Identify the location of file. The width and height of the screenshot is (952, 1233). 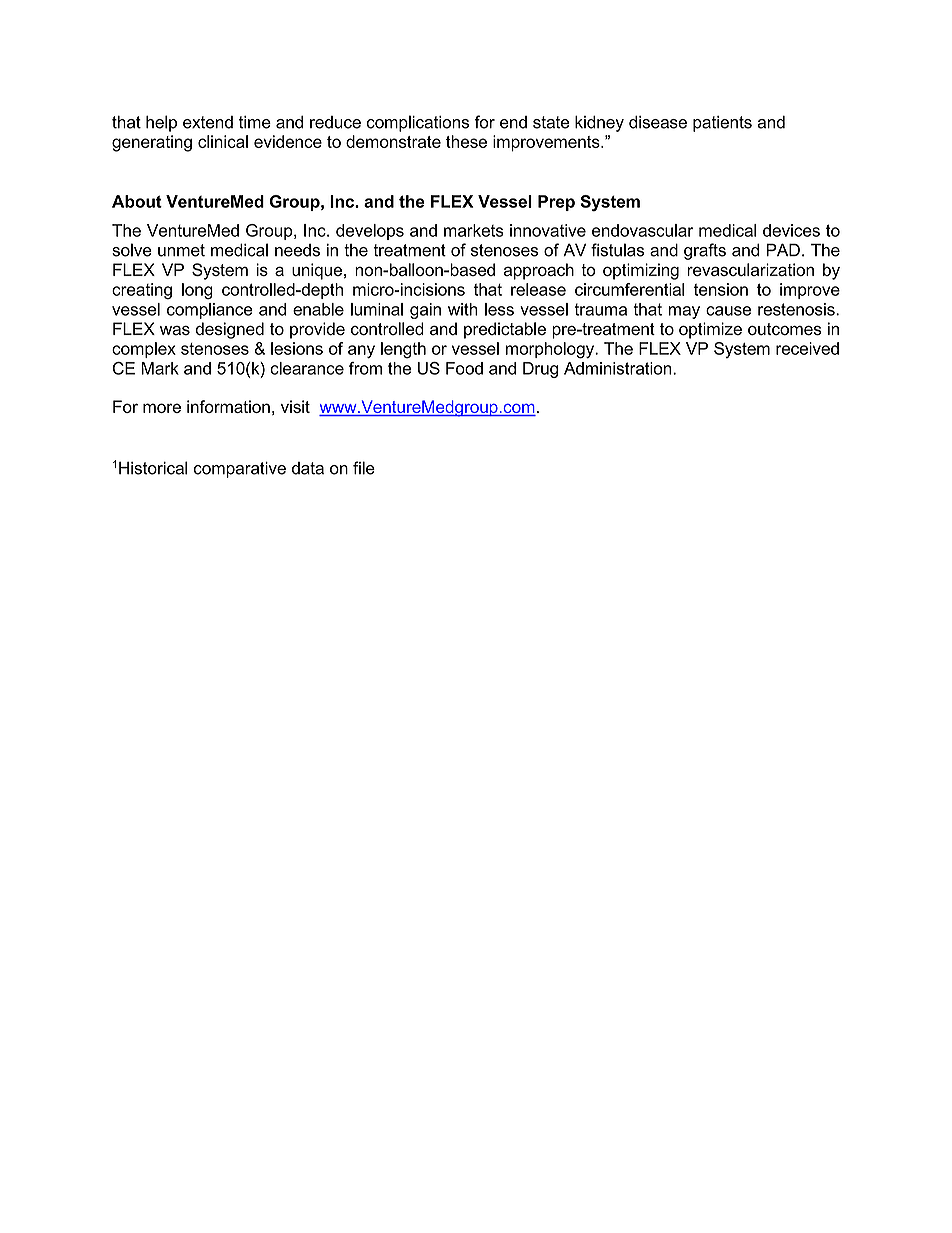
(364, 468).
